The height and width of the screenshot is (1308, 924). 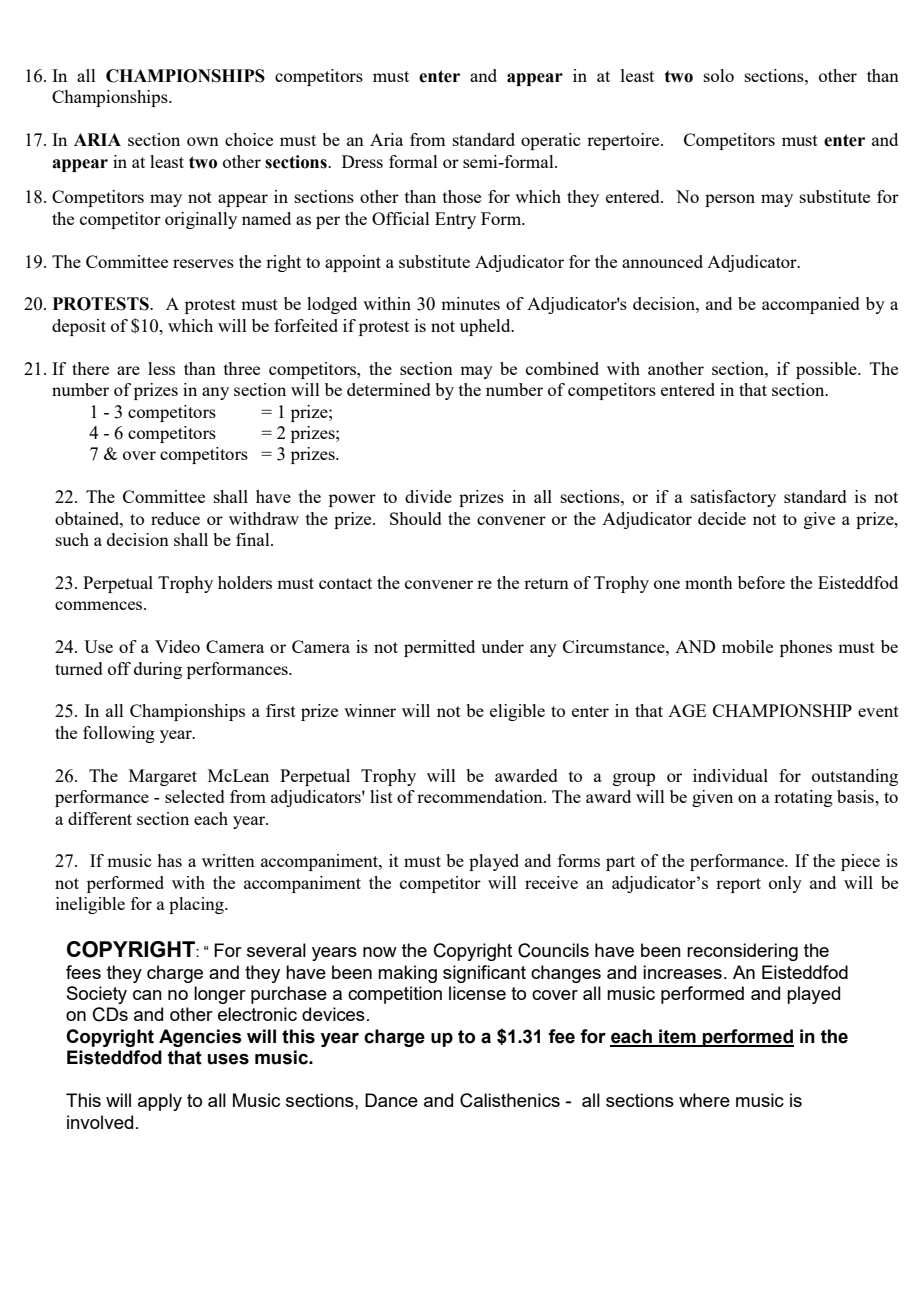 What do you see at coordinates (160, 1102) in the screenshot?
I see `apply` at bounding box center [160, 1102].
